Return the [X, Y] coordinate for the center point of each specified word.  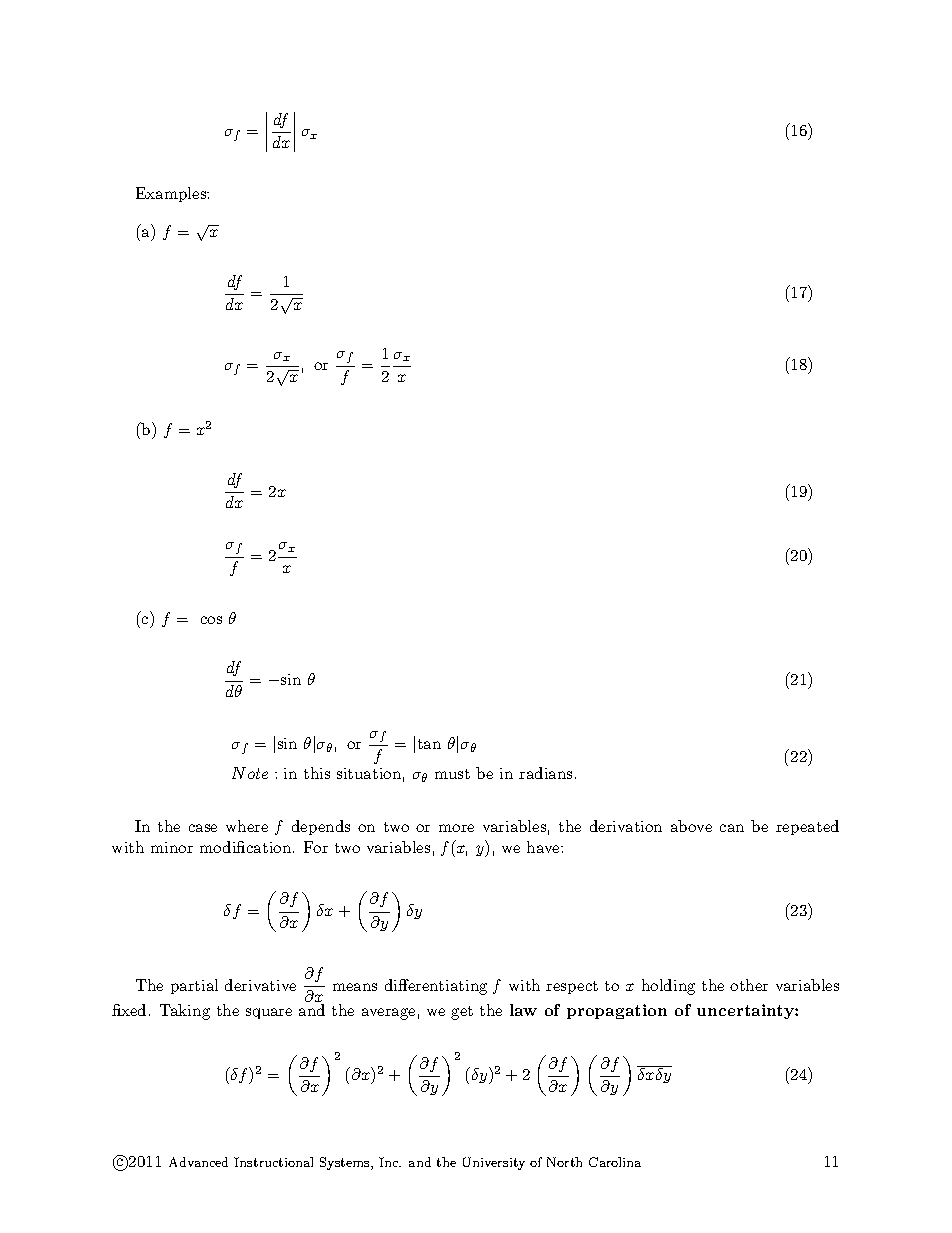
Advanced [198, 1162]
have [544, 847]
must [452, 774]
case [203, 828]
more [456, 828]
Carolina [615, 1162]
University [494, 1163]
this [317, 773]
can [732, 828]
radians [545, 773]
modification [247, 847]
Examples [172, 194]
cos [211, 620]
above [691, 826]
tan [429, 744]
